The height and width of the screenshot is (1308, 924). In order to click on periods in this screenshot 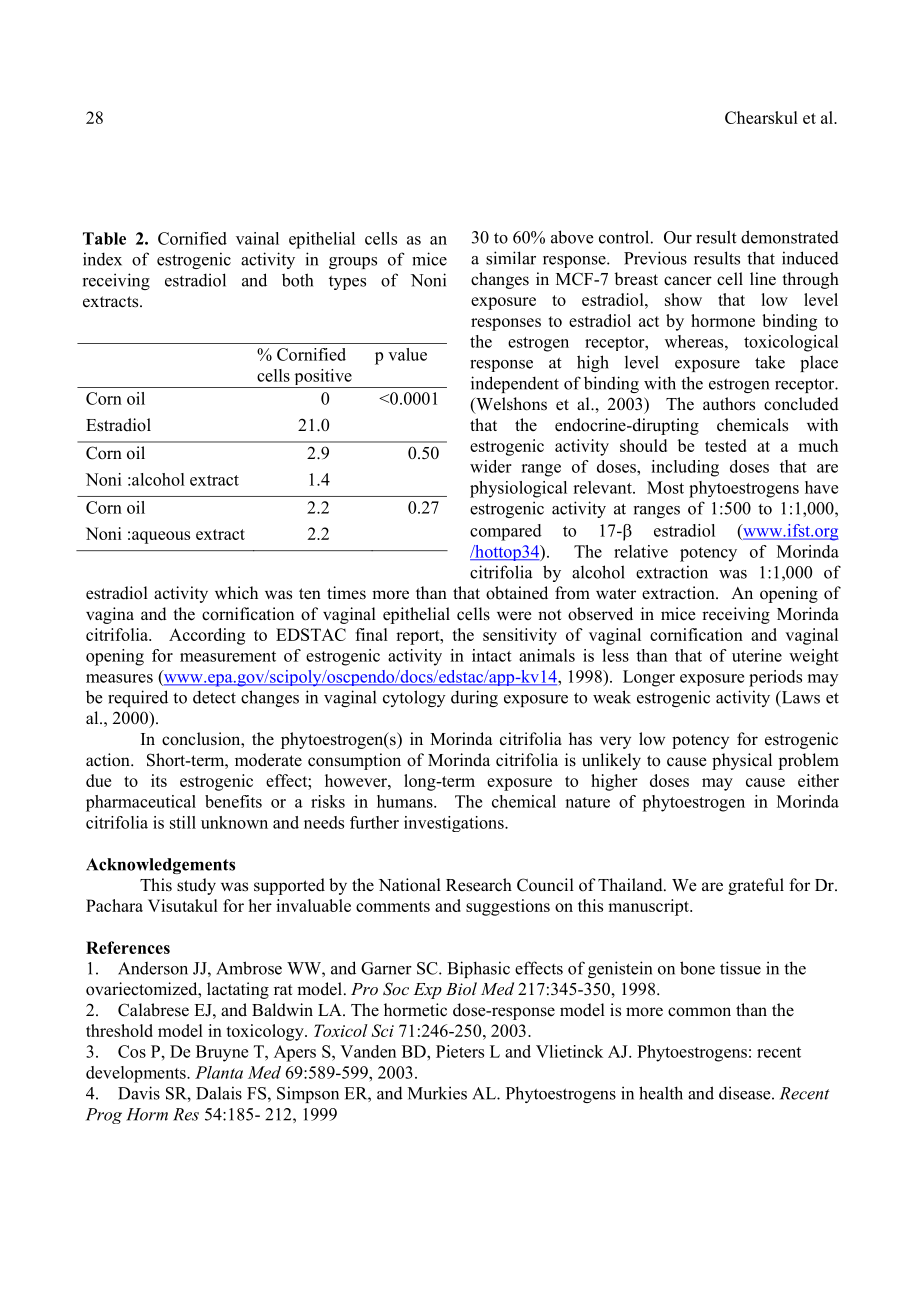, I will do `click(775, 678)`.
